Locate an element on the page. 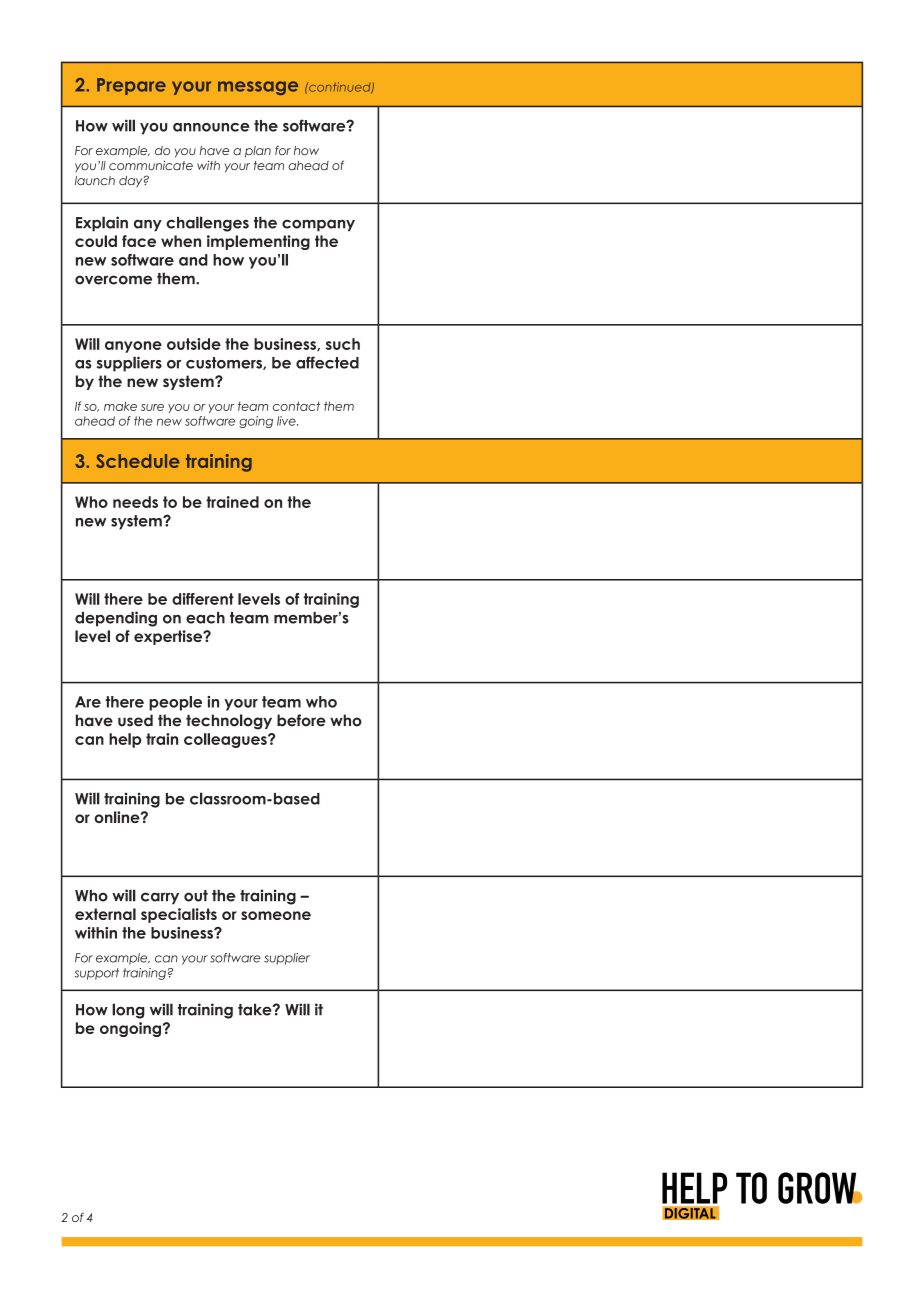 The height and width of the image is (1308, 924). help is located at coordinates (125, 740).
